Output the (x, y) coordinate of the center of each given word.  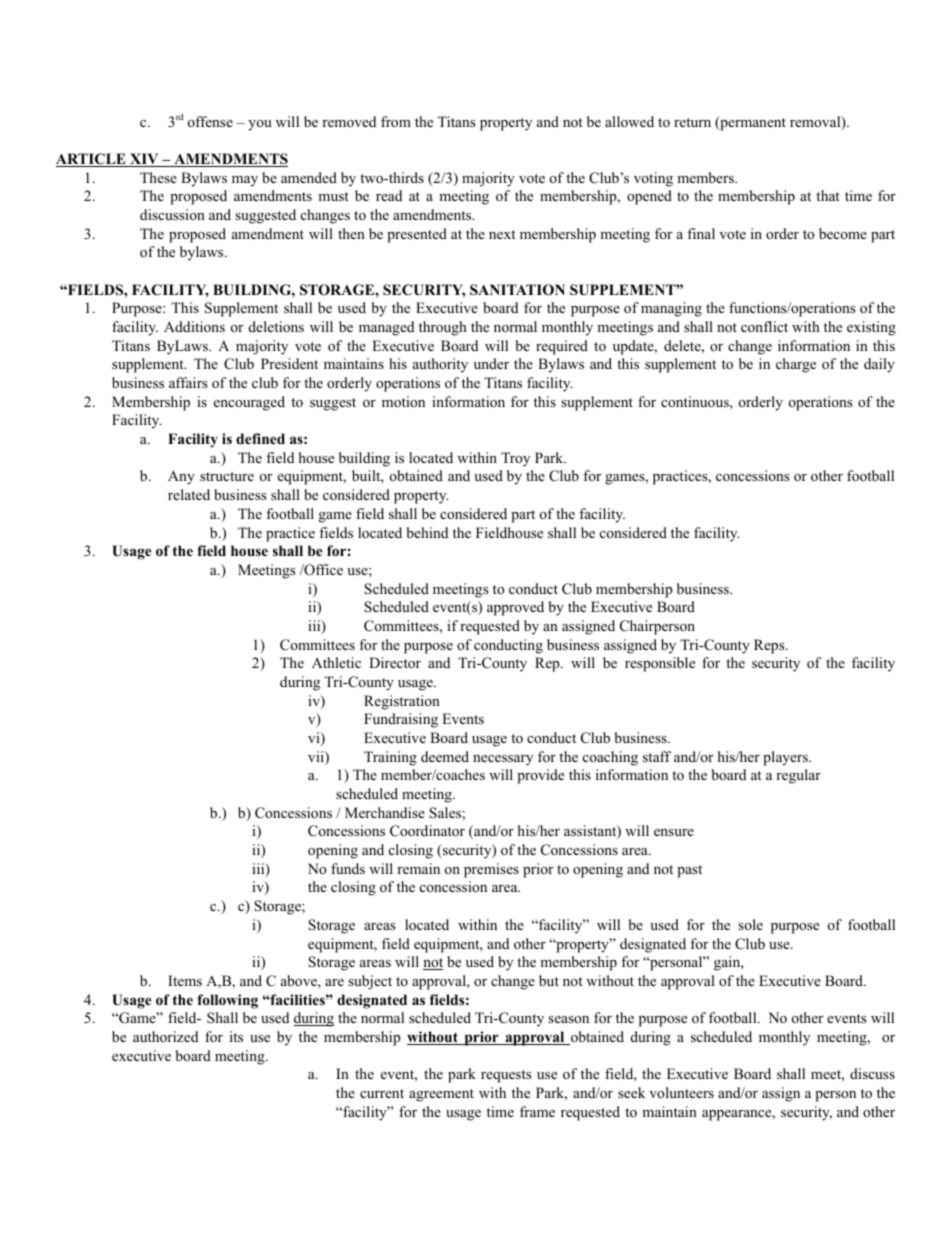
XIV (144, 160)
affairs (188, 382)
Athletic (336, 662)
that (828, 195)
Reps (770, 646)
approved (515, 608)
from (396, 122)
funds (348, 868)
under (491, 363)
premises (491, 870)
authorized (165, 1036)
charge (796, 365)
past (689, 871)
